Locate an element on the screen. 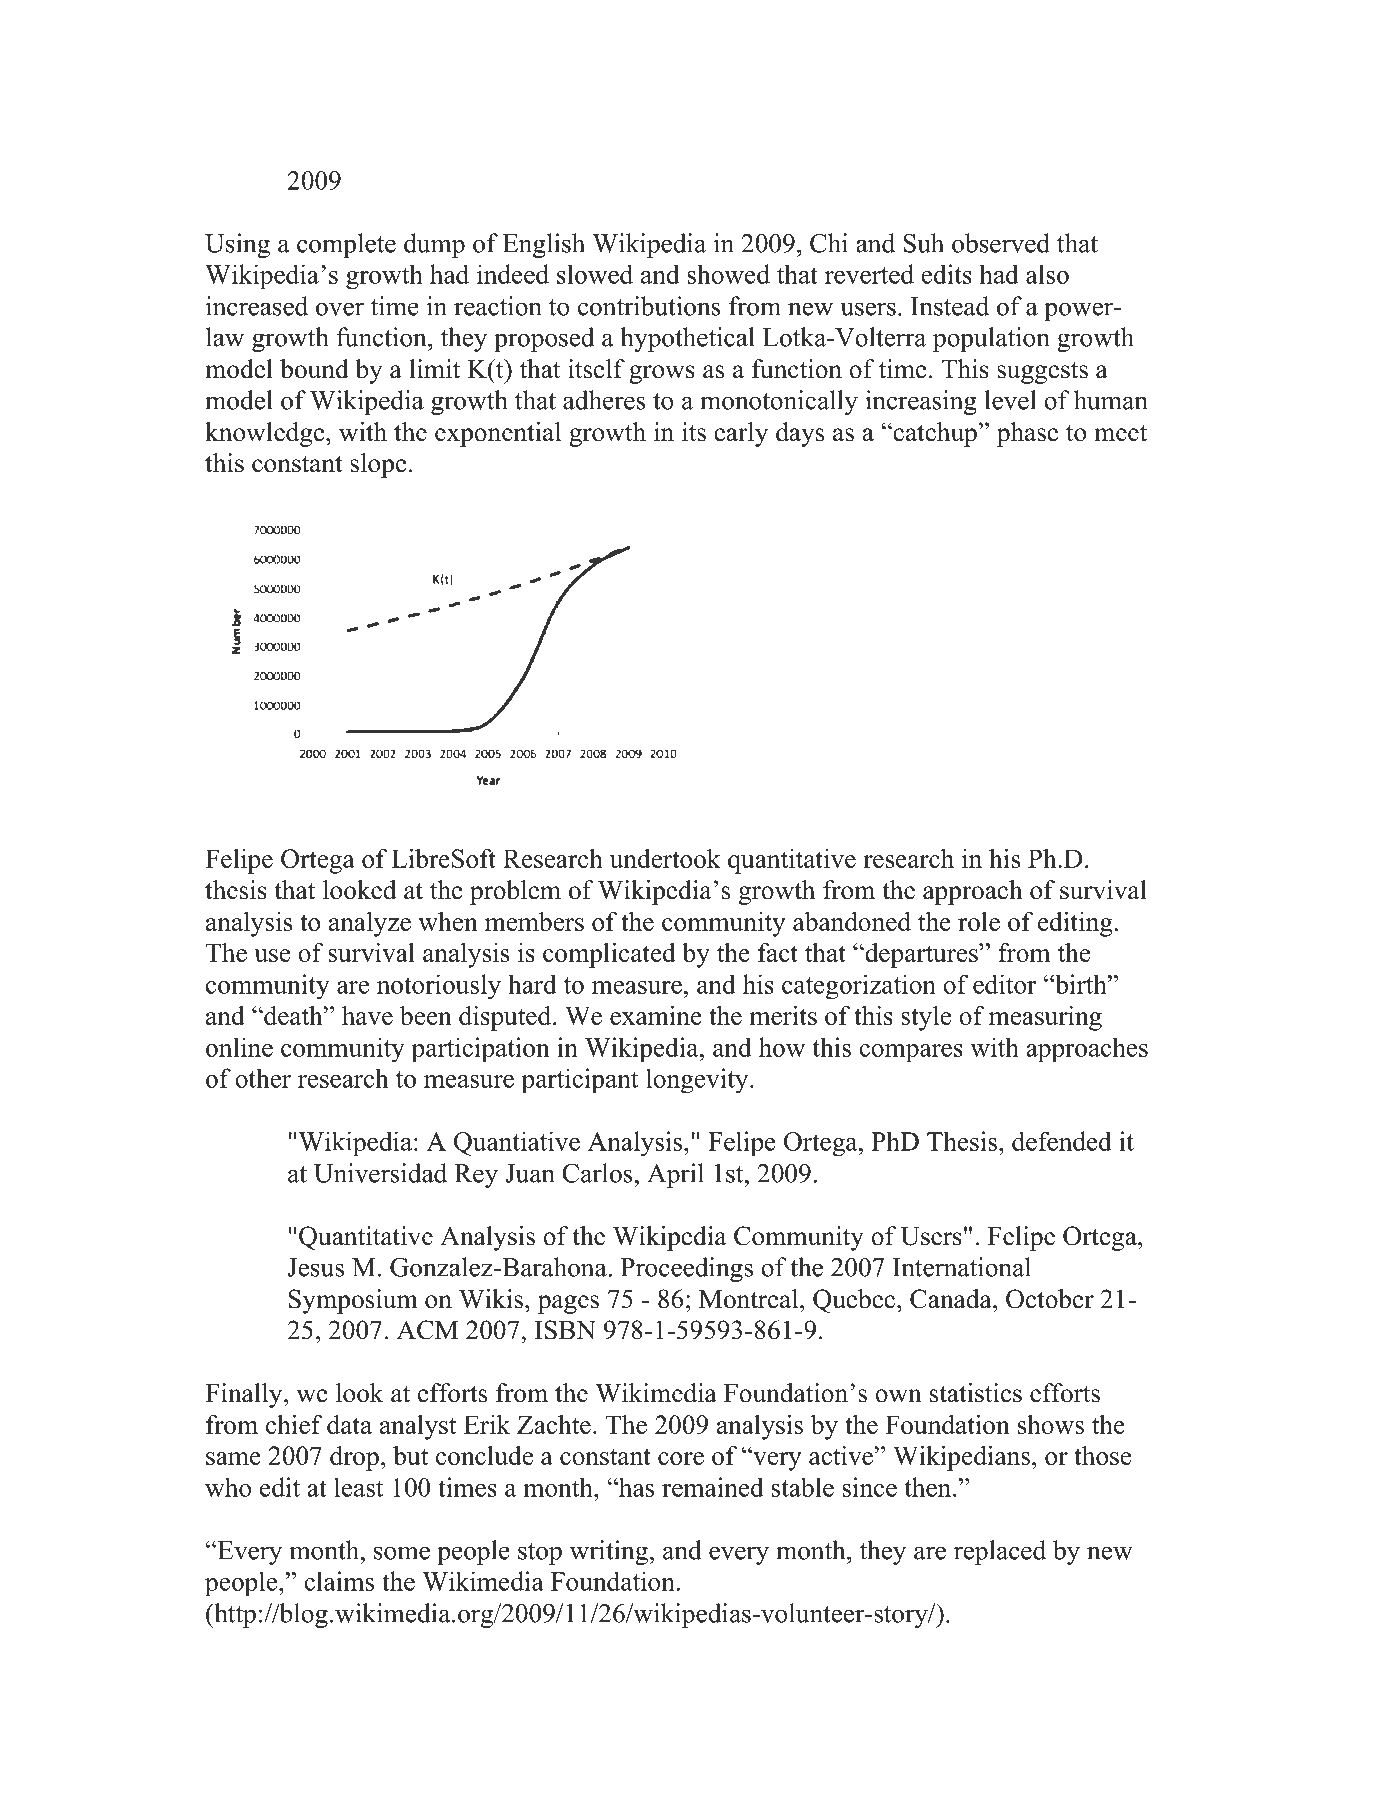 This screenshot has width=1394, height=1804. undertook is located at coordinates (665, 858).
